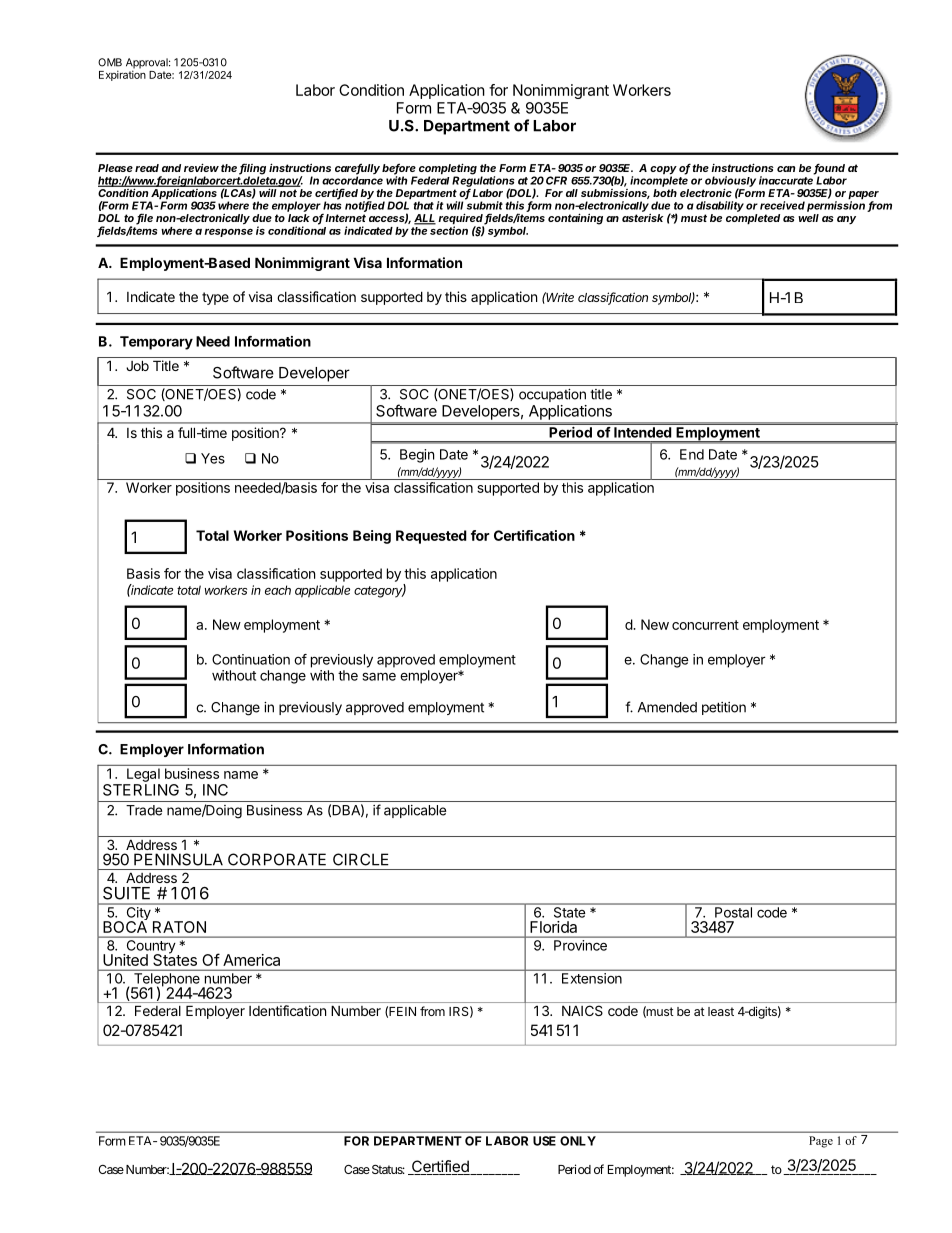 The height and width of the screenshot is (1233, 952). I want to click on can, so click(786, 169).
